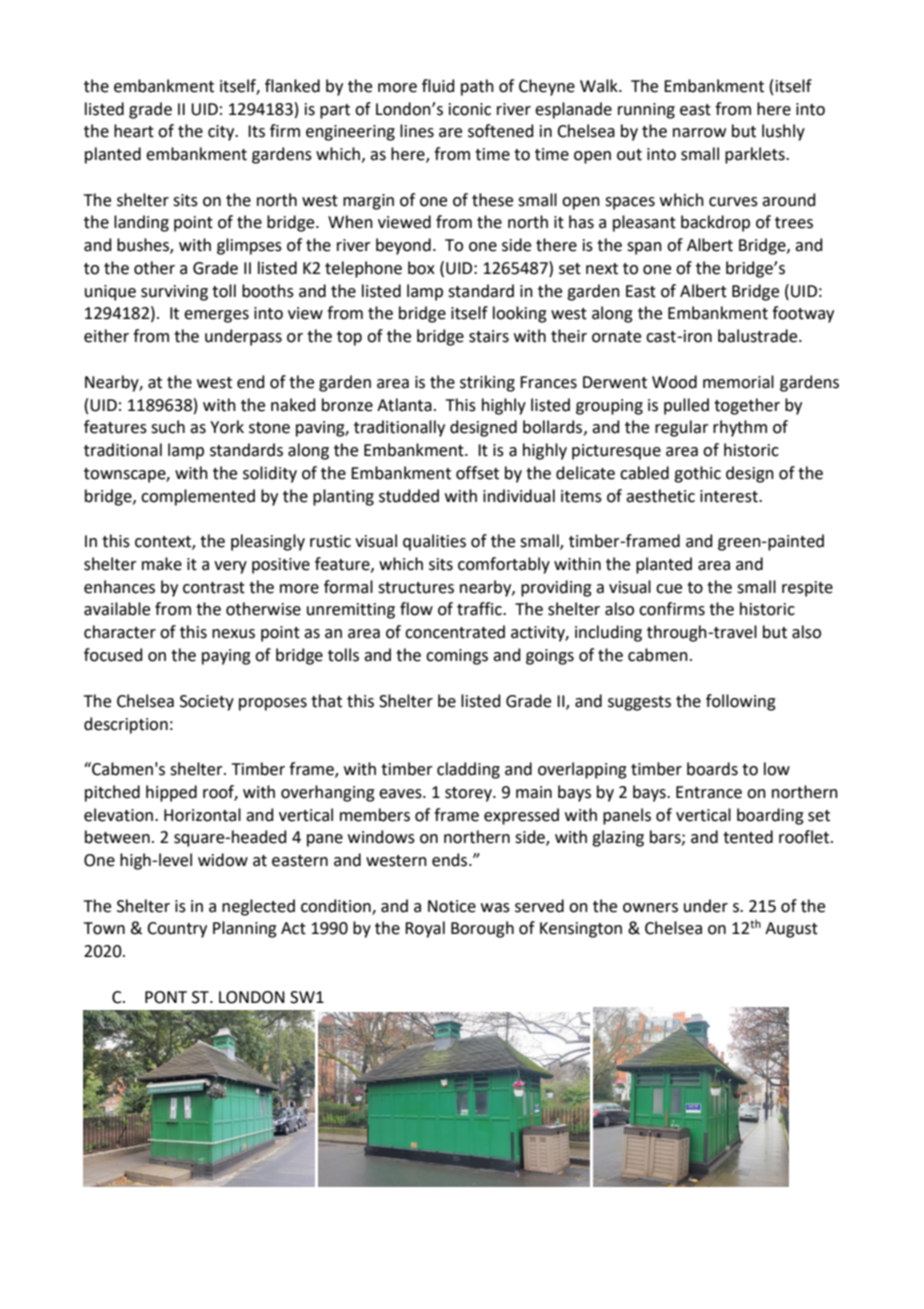 The image size is (924, 1309). What do you see at coordinates (171, 793) in the page?
I see `hipped` at bounding box center [171, 793].
